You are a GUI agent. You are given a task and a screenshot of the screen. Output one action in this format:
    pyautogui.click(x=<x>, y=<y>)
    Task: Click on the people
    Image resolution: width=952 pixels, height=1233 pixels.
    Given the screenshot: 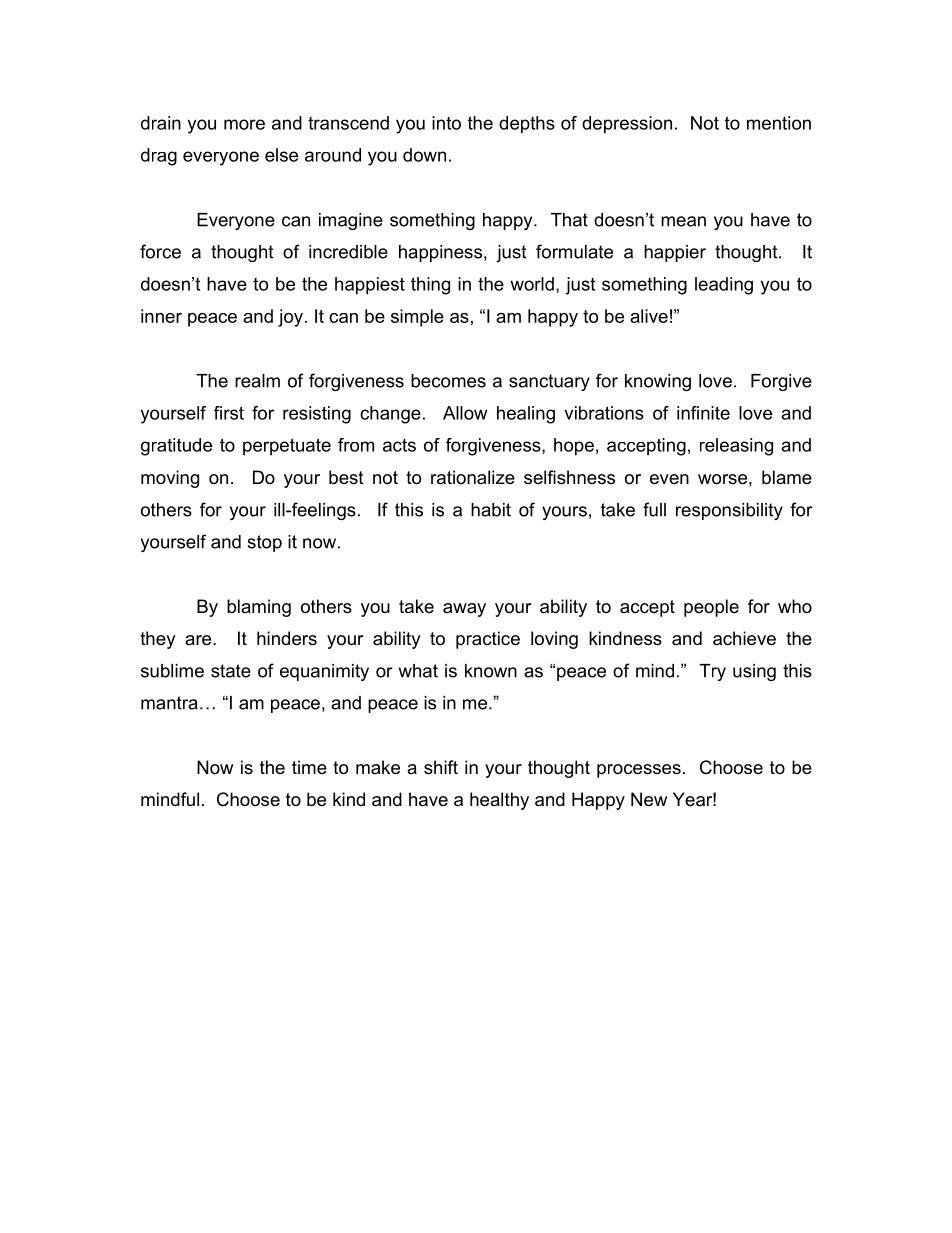 What is the action you would take?
    pyautogui.click(x=711, y=608)
